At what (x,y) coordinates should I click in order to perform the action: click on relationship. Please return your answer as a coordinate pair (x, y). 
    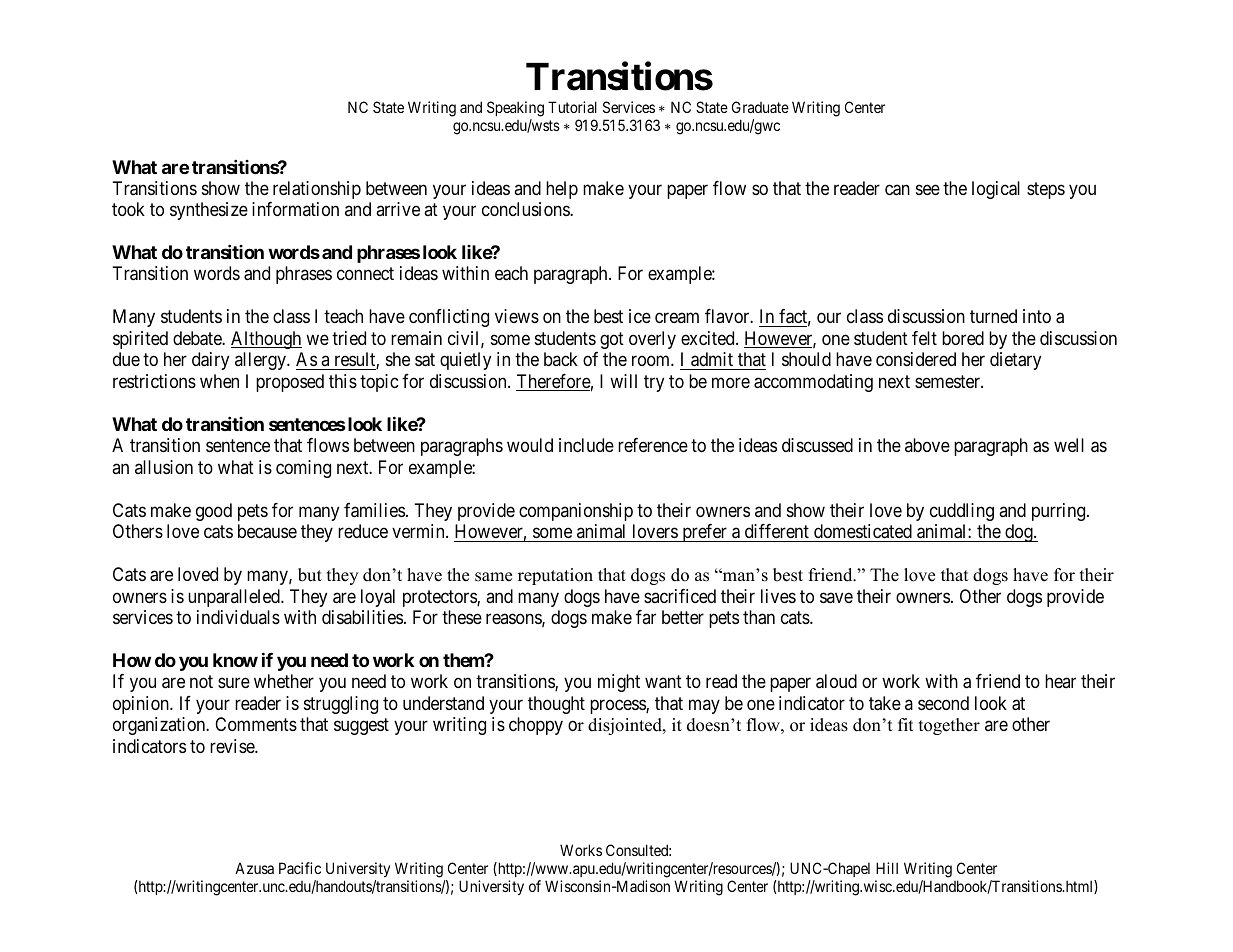
    Looking at the image, I should click on (317, 190).
